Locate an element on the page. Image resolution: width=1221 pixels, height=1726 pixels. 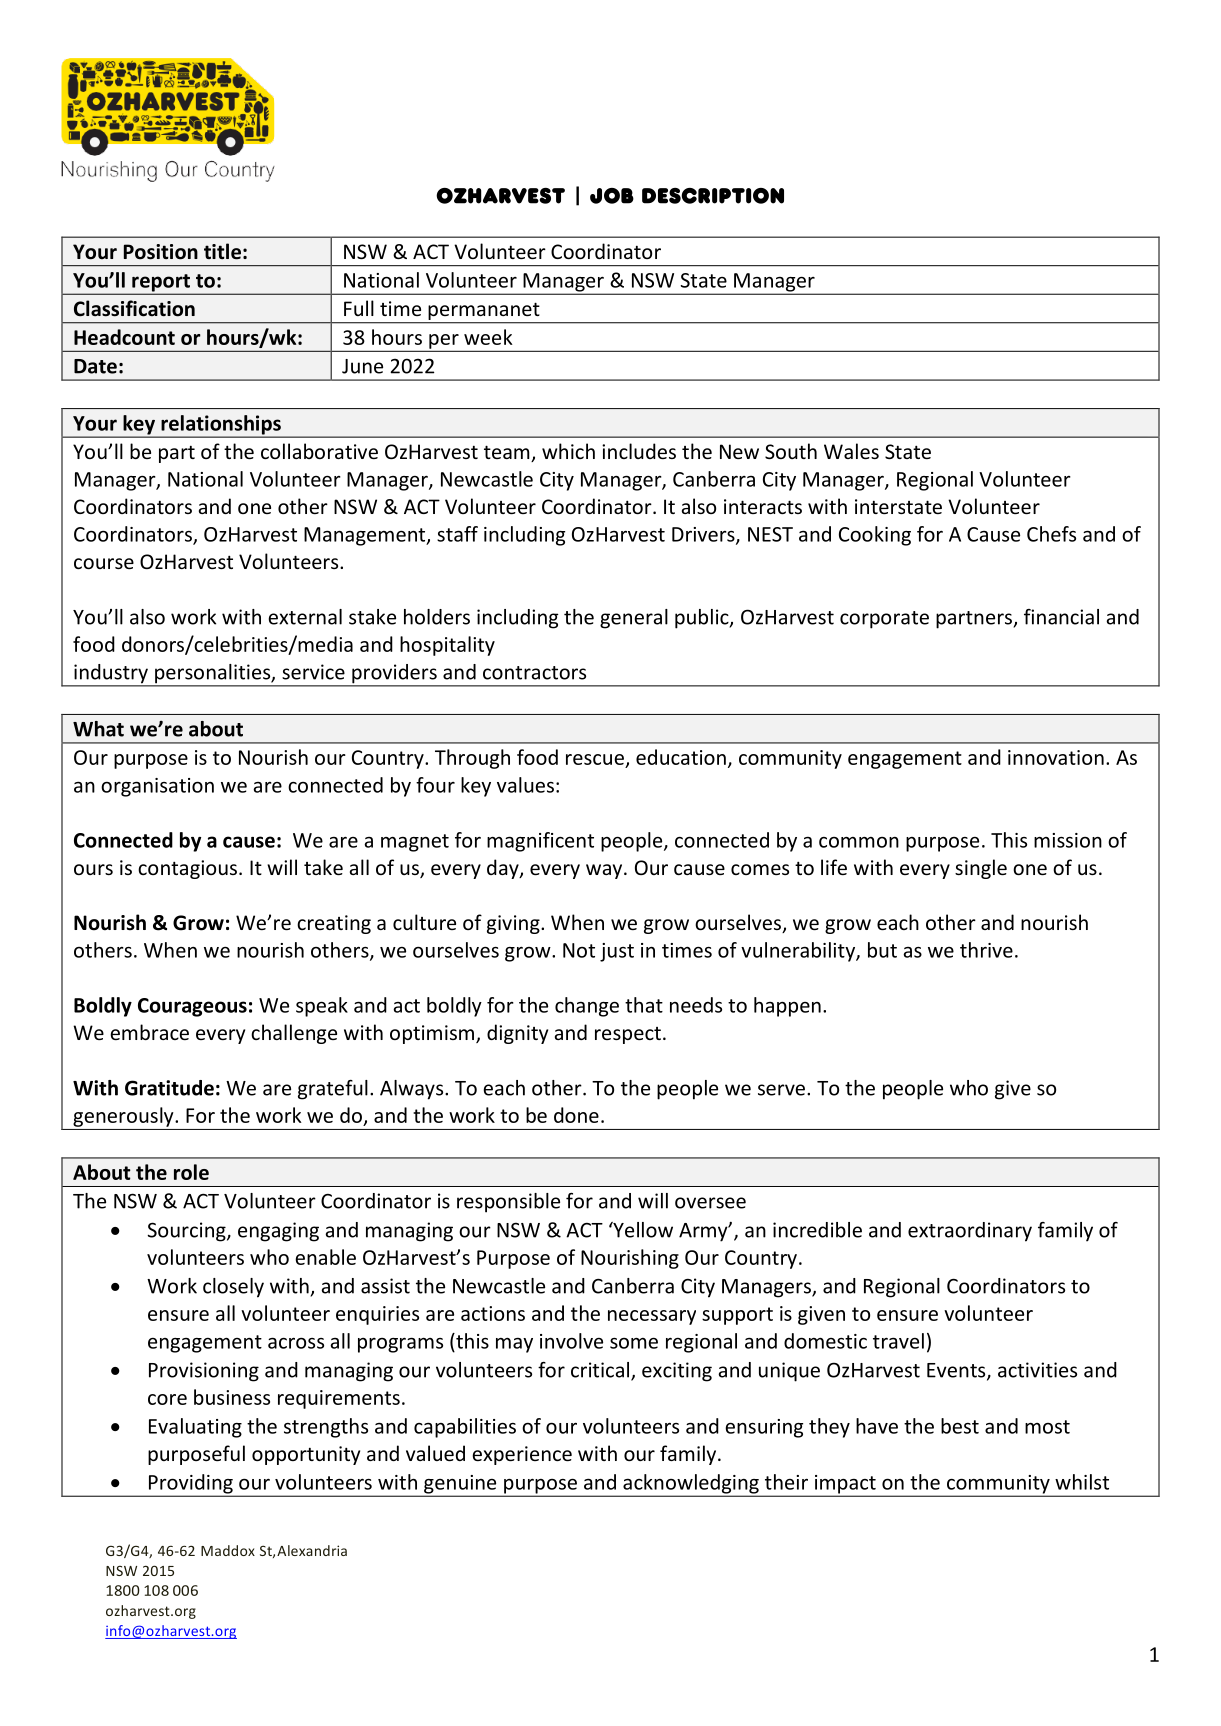
experience is located at coordinates (522, 1455).
